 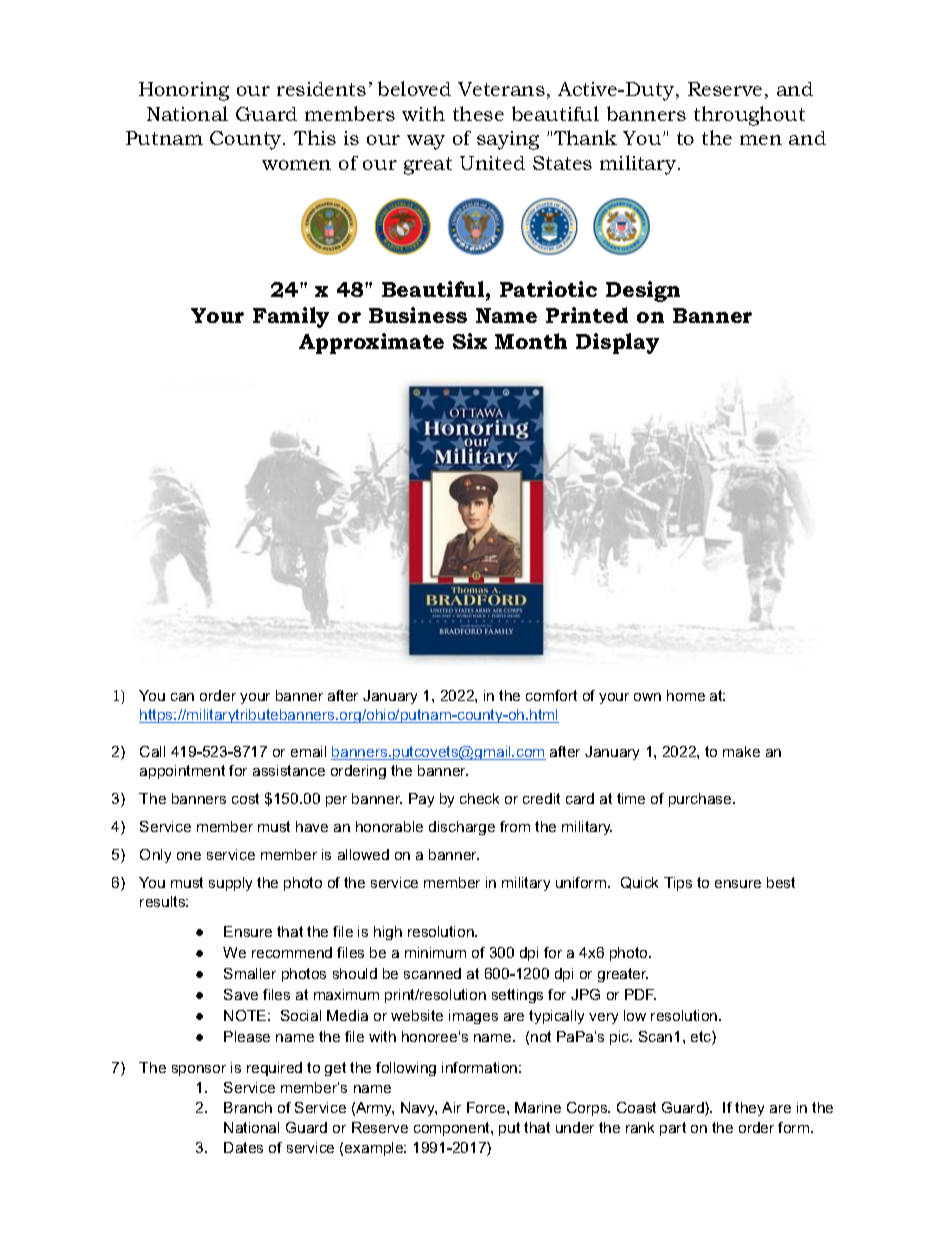 What do you see at coordinates (478, 113) in the page?
I see `these` at bounding box center [478, 113].
